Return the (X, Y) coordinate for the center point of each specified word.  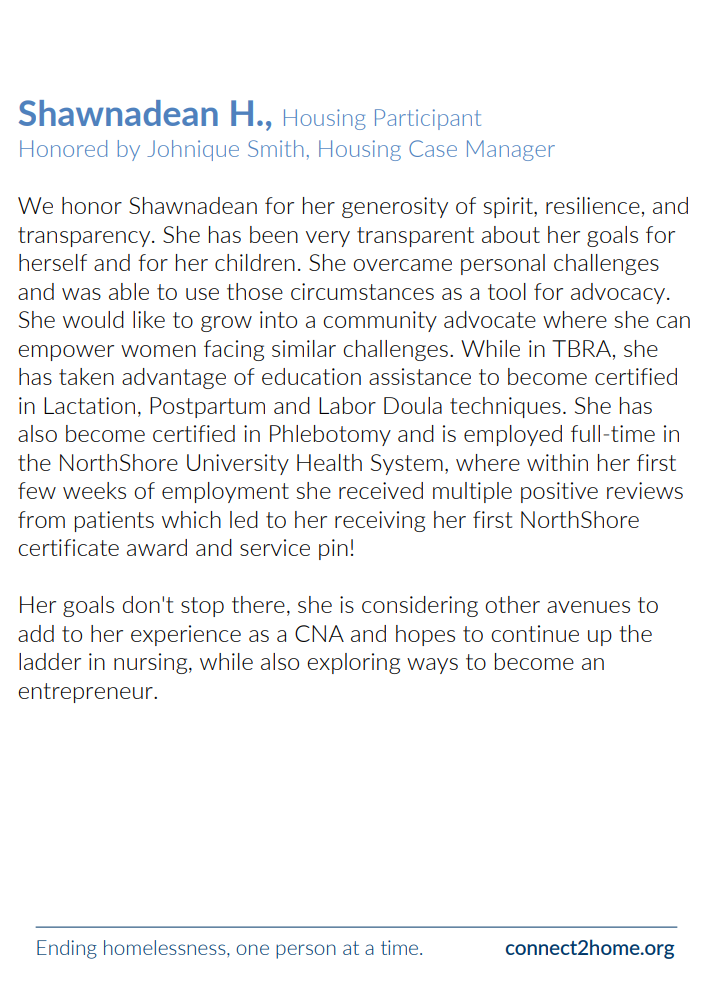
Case (433, 148)
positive (559, 492)
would (93, 319)
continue (535, 633)
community (380, 321)
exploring (353, 663)
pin (333, 549)
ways (432, 666)
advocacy (619, 293)
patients (114, 521)
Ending (67, 949)
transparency (85, 237)
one (252, 949)
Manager (511, 150)
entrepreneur (86, 693)
